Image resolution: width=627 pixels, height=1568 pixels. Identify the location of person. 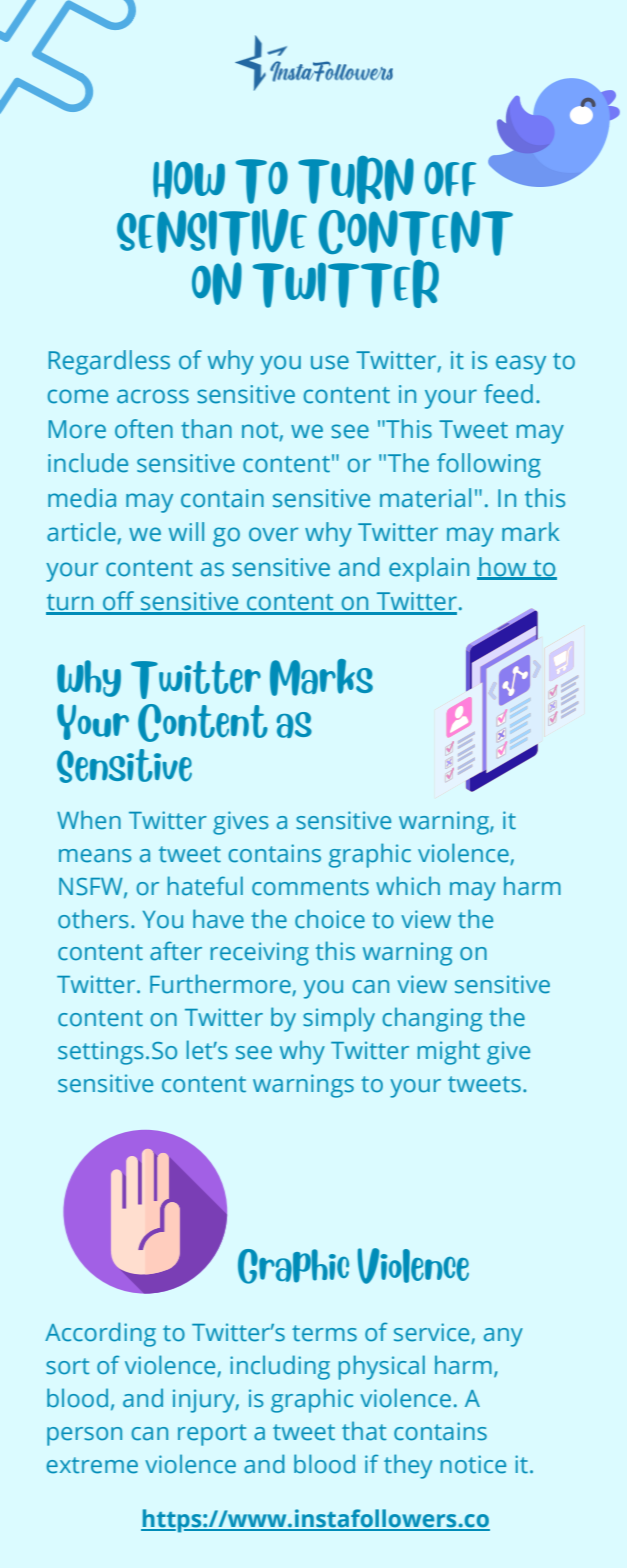
(84, 1436).
